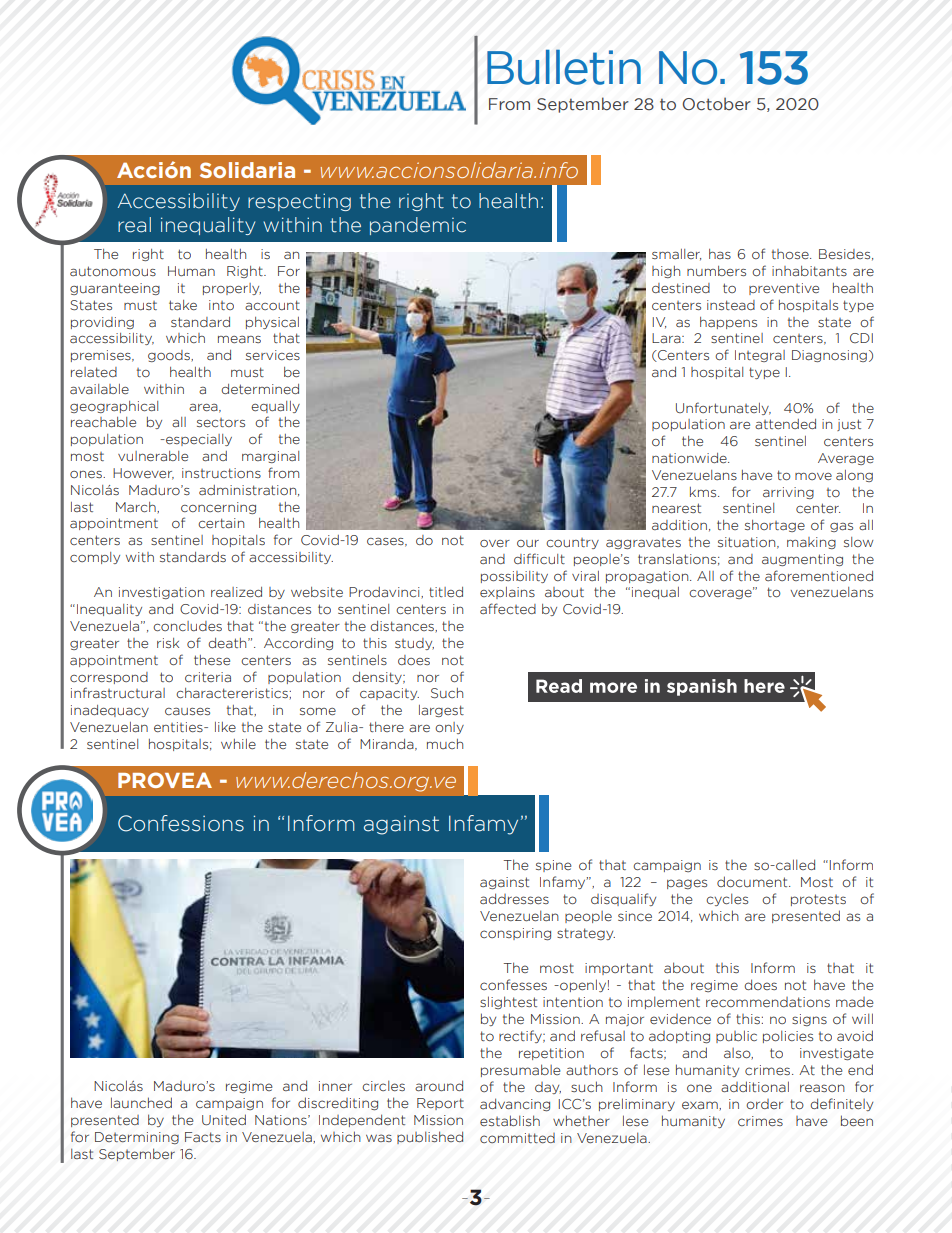 Image resolution: width=952 pixels, height=1233 pixels. What do you see at coordinates (141, 1102) in the page?
I see `launched` at bounding box center [141, 1102].
